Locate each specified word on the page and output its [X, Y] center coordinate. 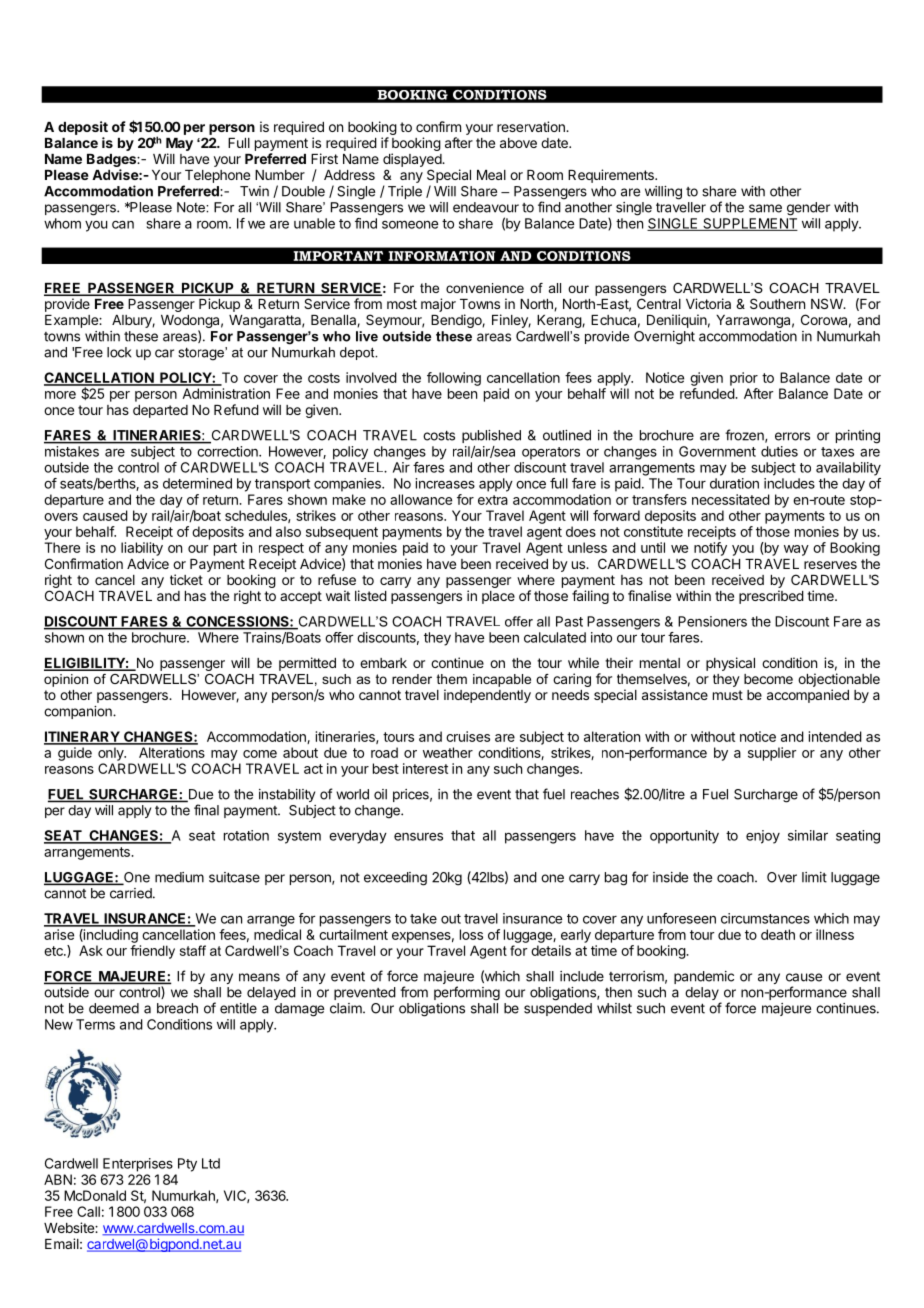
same [765, 208]
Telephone [217, 176]
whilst [614, 1008]
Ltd [211, 1163]
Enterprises [138, 1165]
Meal [491, 175]
